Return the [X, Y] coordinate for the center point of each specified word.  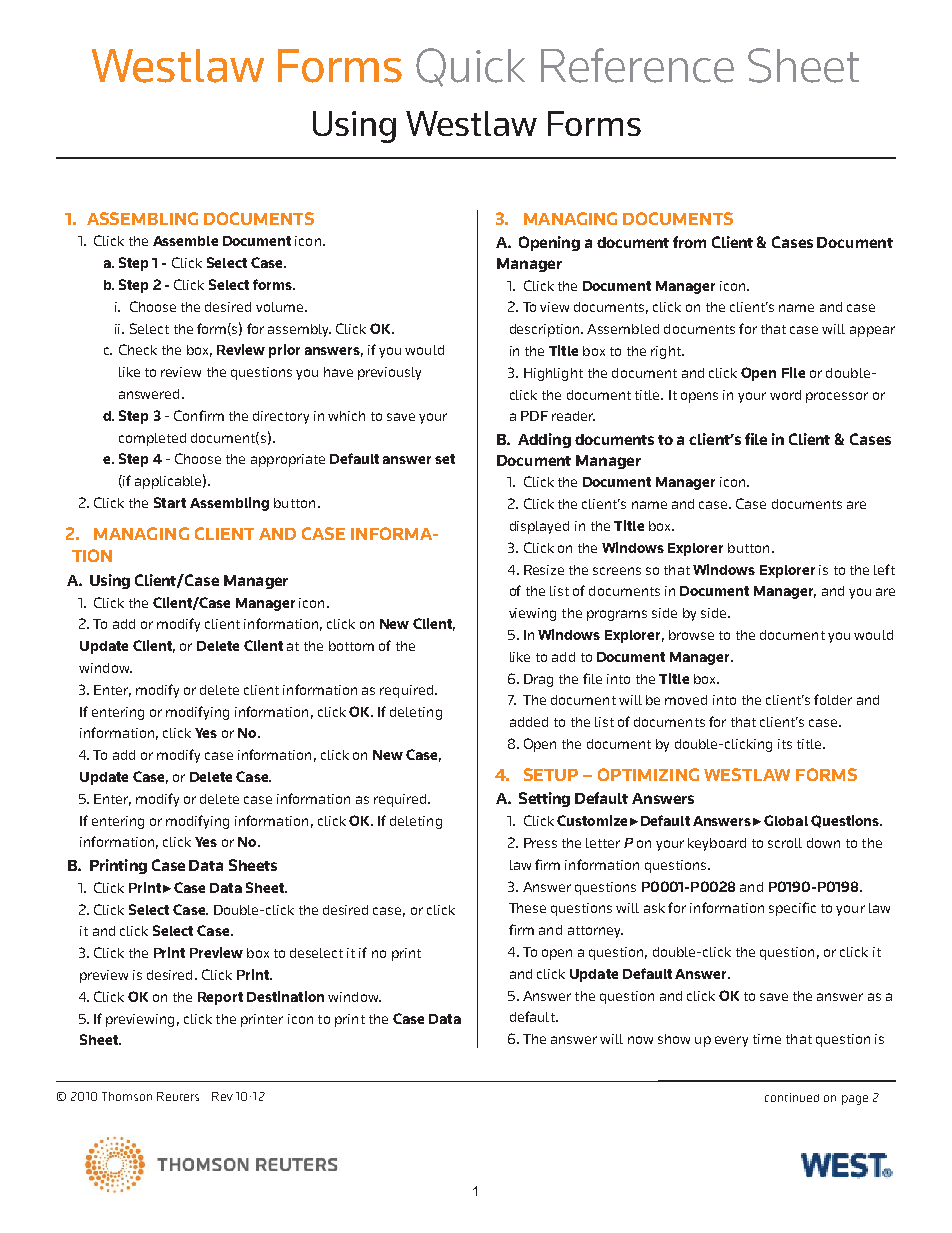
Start [170, 502]
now [640, 1040]
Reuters [178, 1096]
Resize [544, 570]
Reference [637, 65]
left [884, 569]
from [689, 242]
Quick [470, 67]
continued [792, 1097]
